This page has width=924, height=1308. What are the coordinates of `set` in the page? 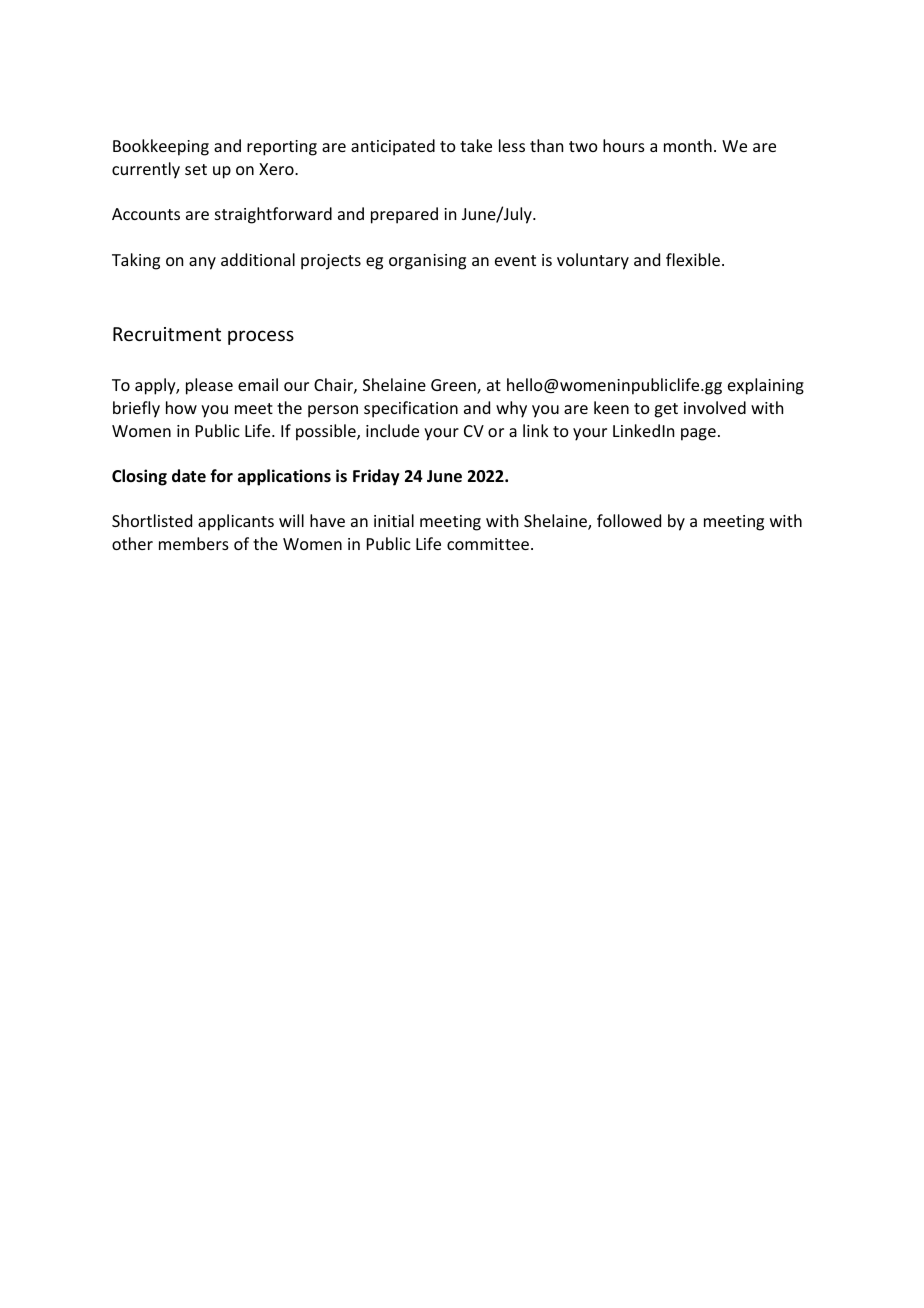 It's located at (196, 169).
